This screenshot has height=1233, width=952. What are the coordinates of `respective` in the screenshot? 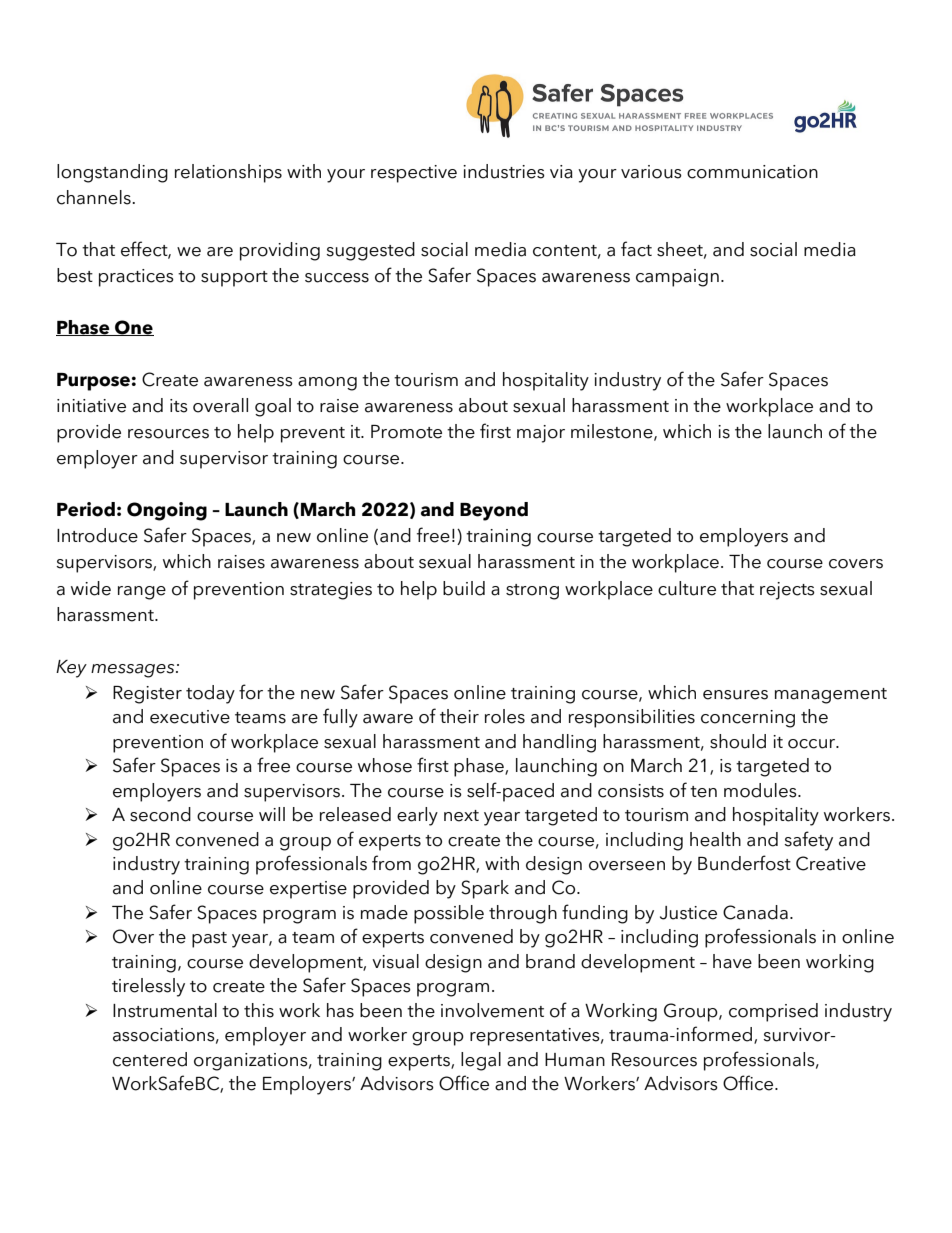 It's located at (414, 174).
